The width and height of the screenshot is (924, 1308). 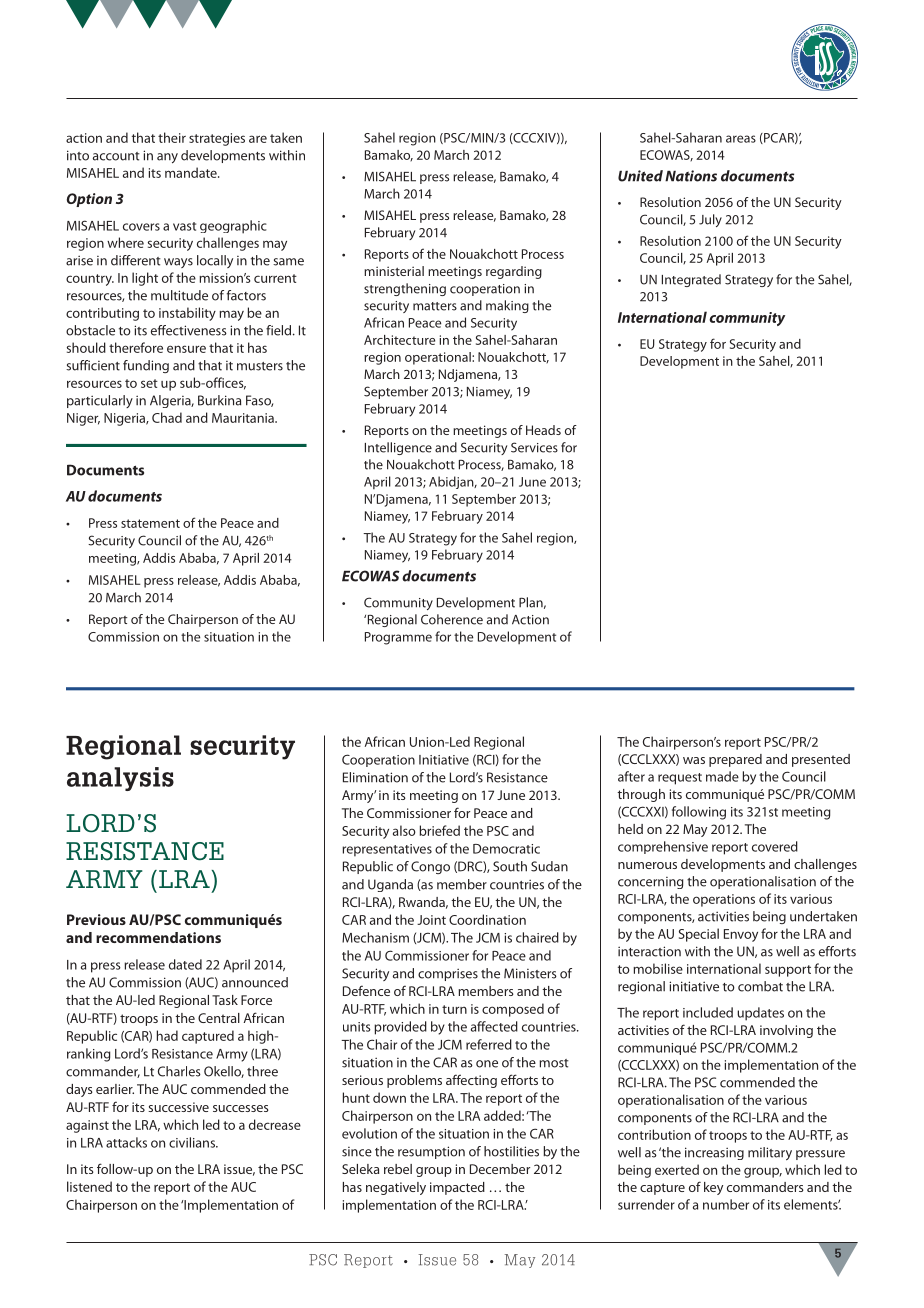 What do you see at coordinates (167, 158) in the screenshot?
I see `any` at bounding box center [167, 158].
